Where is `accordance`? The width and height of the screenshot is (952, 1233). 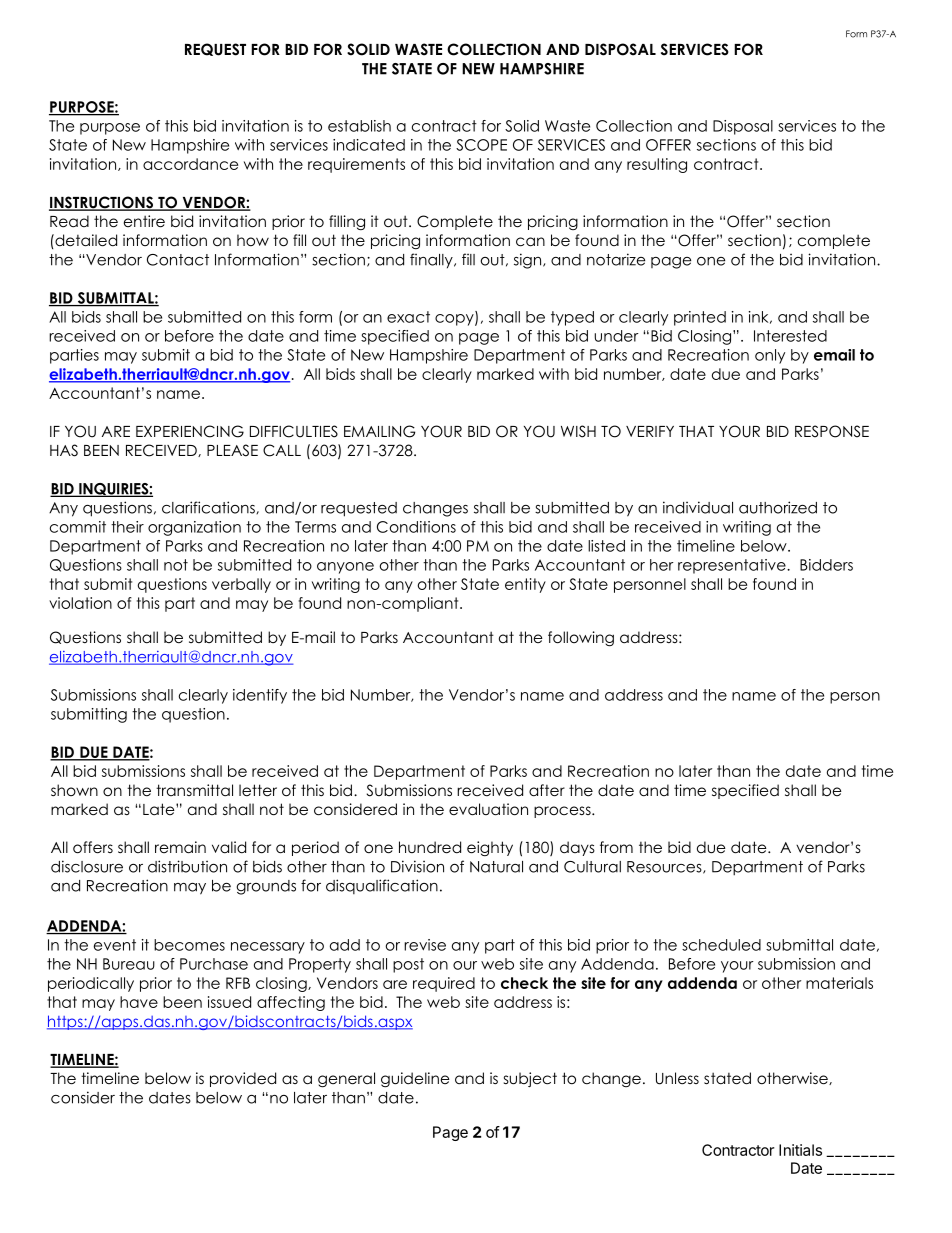 accordance is located at coordinates (190, 164).
